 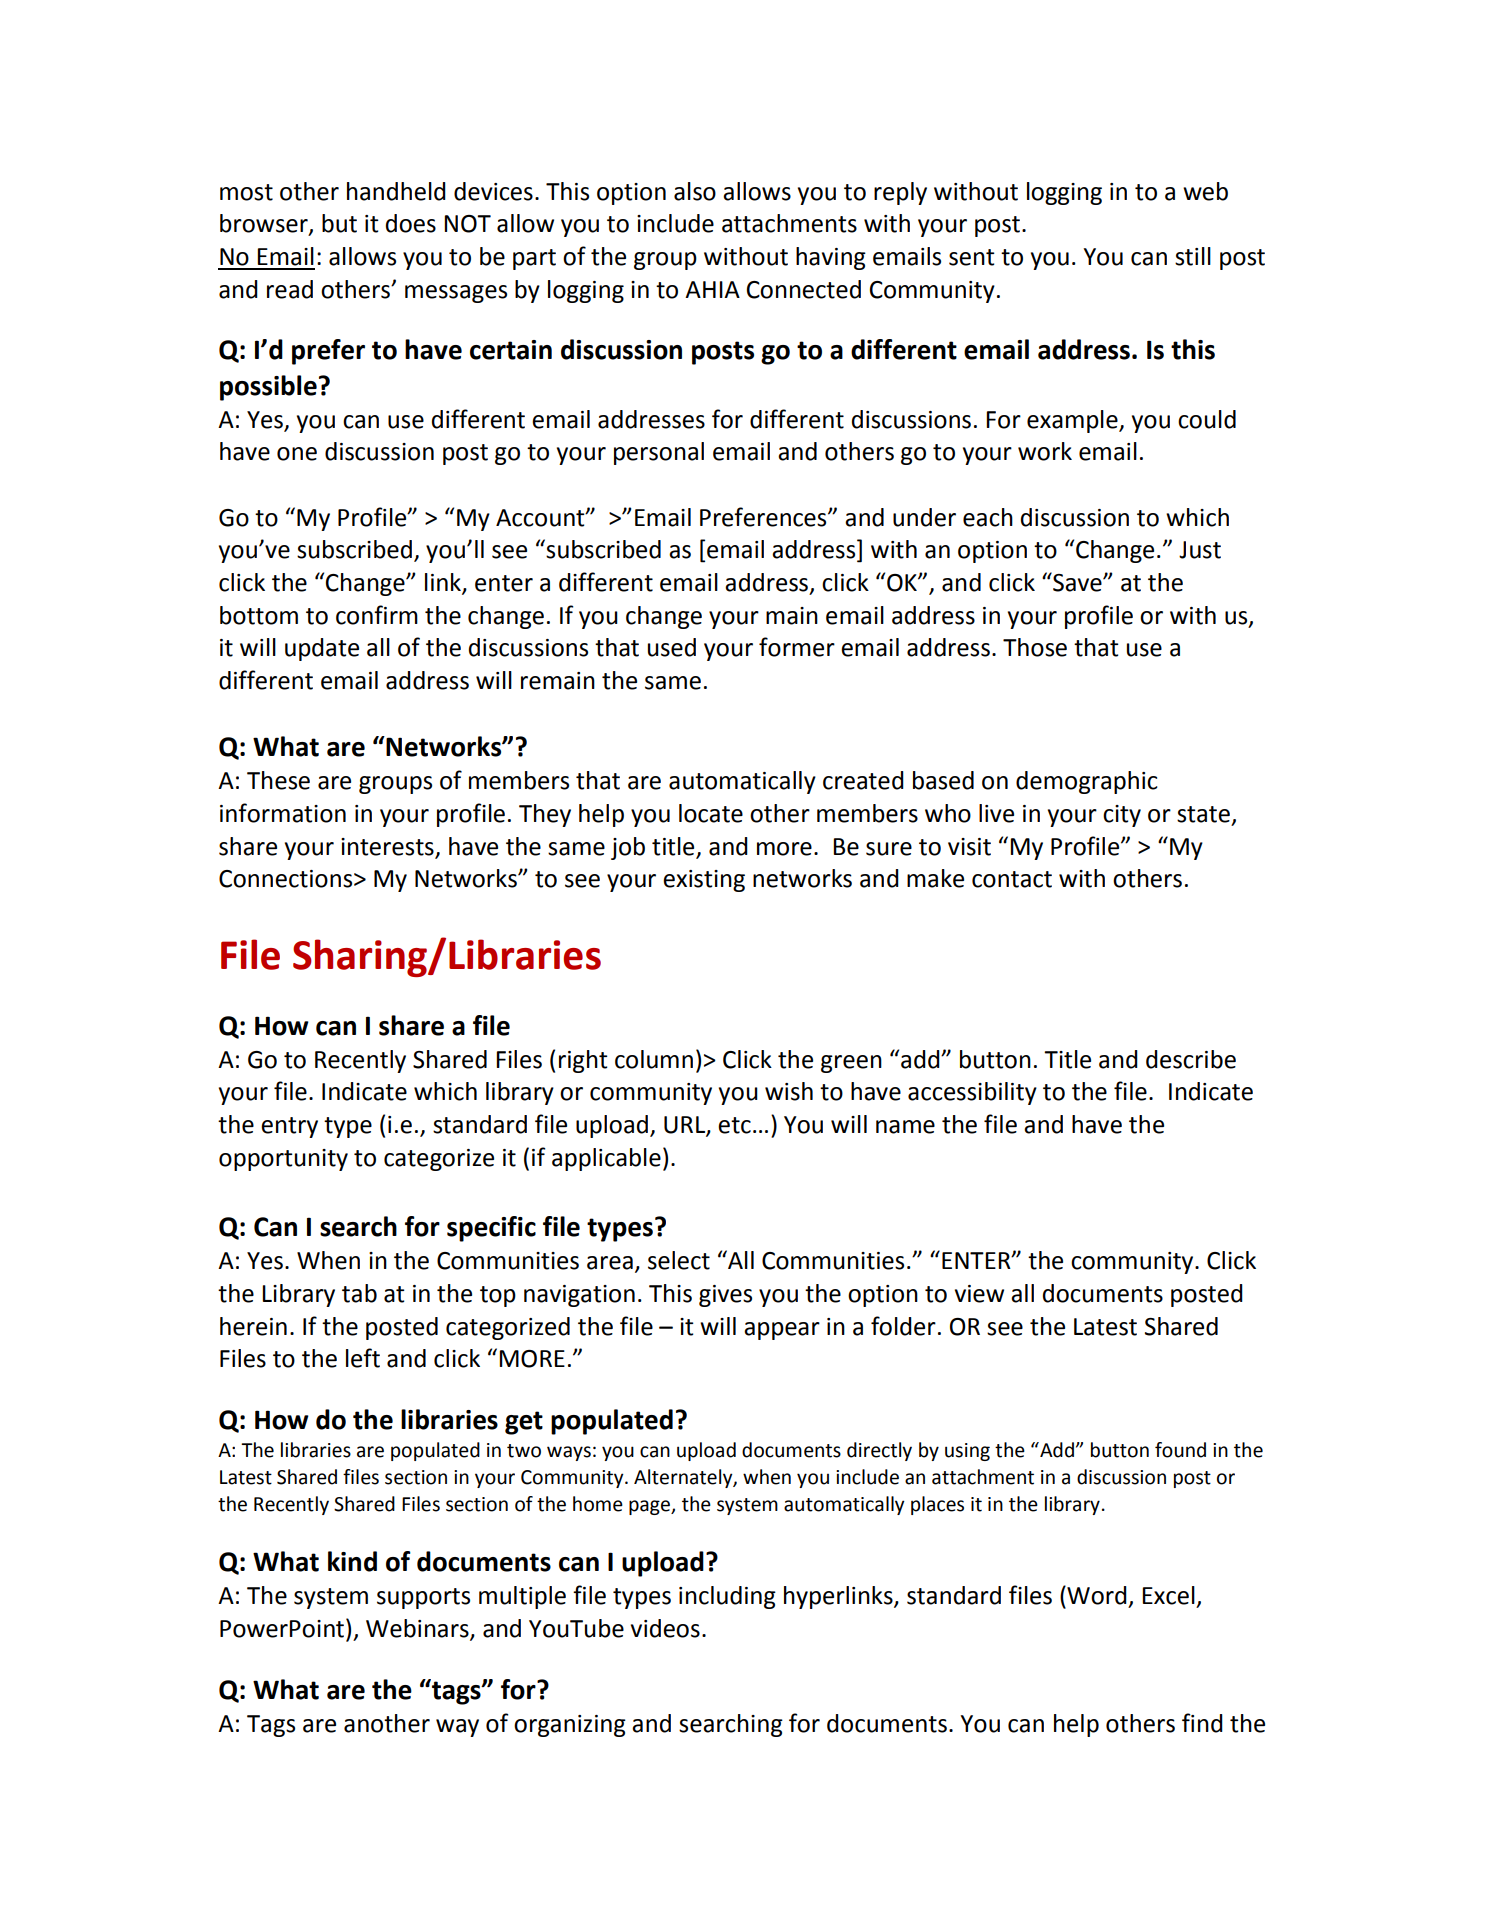 I want to click on Webinars, so click(x=418, y=1629).
